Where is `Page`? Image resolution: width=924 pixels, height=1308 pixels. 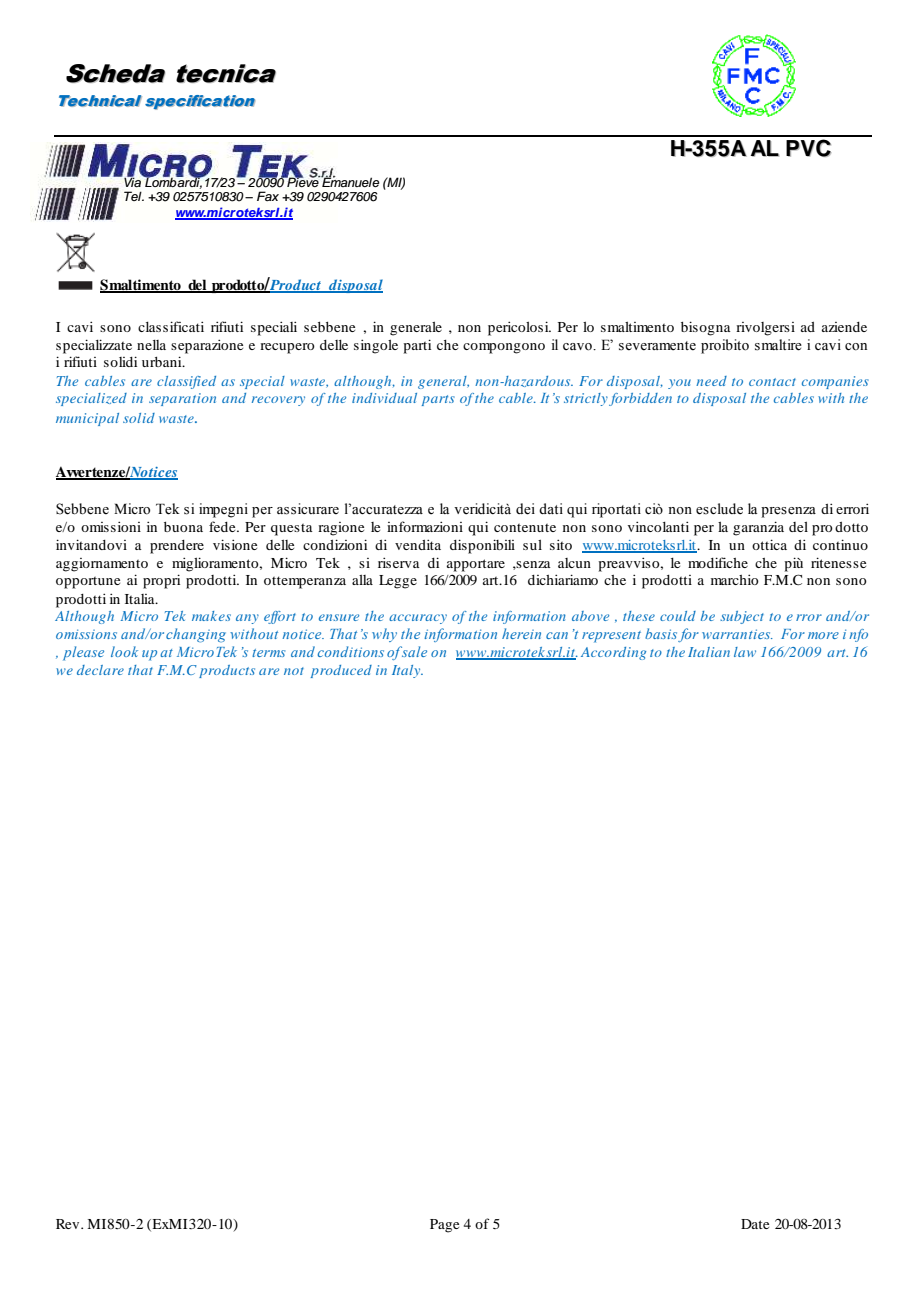 Page is located at coordinates (444, 1226).
